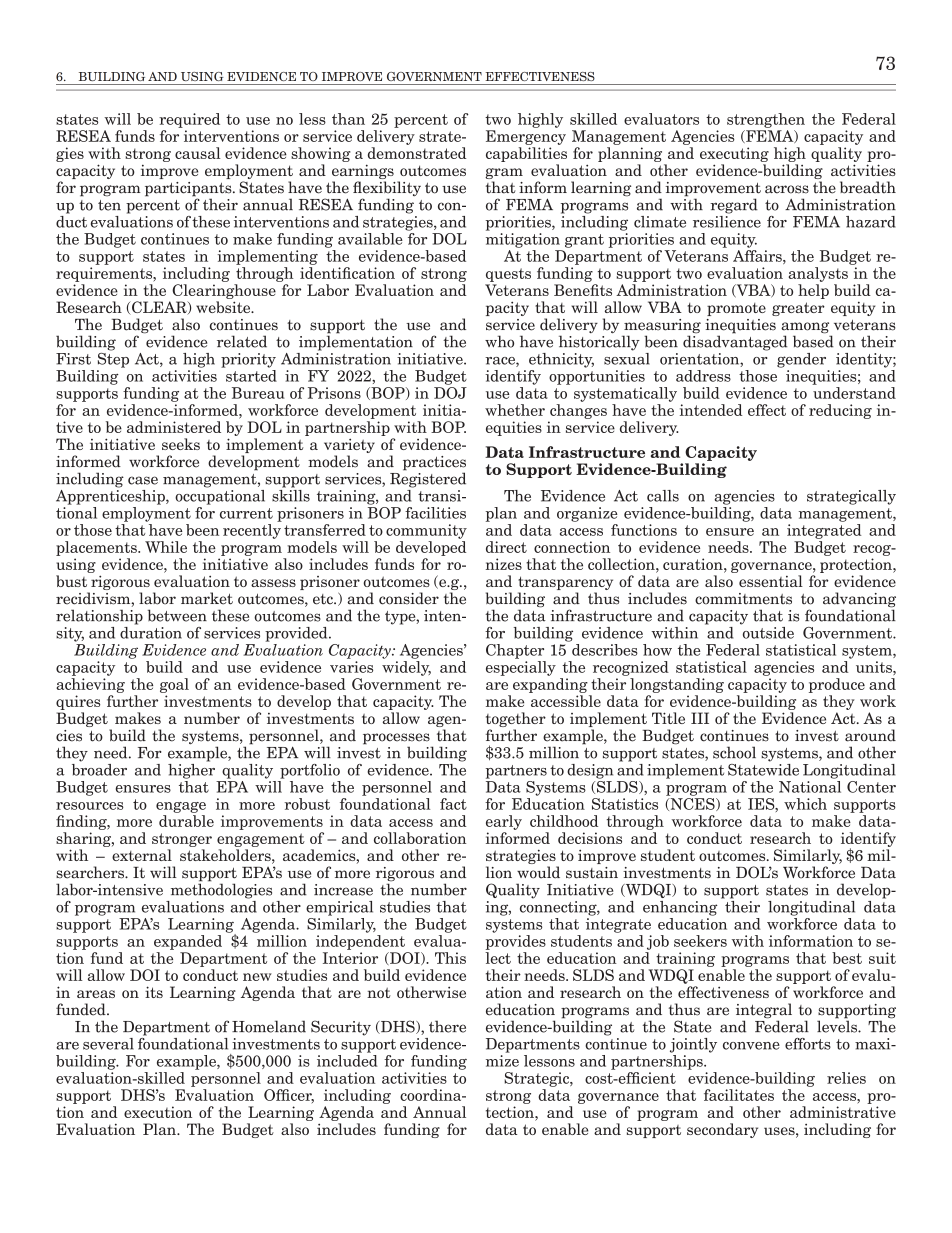 Image resolution: width=952 pixels, height=1233 pixels. Describe the element at coordinates (766, 120) in the document. I see `strengthen` at that location.
